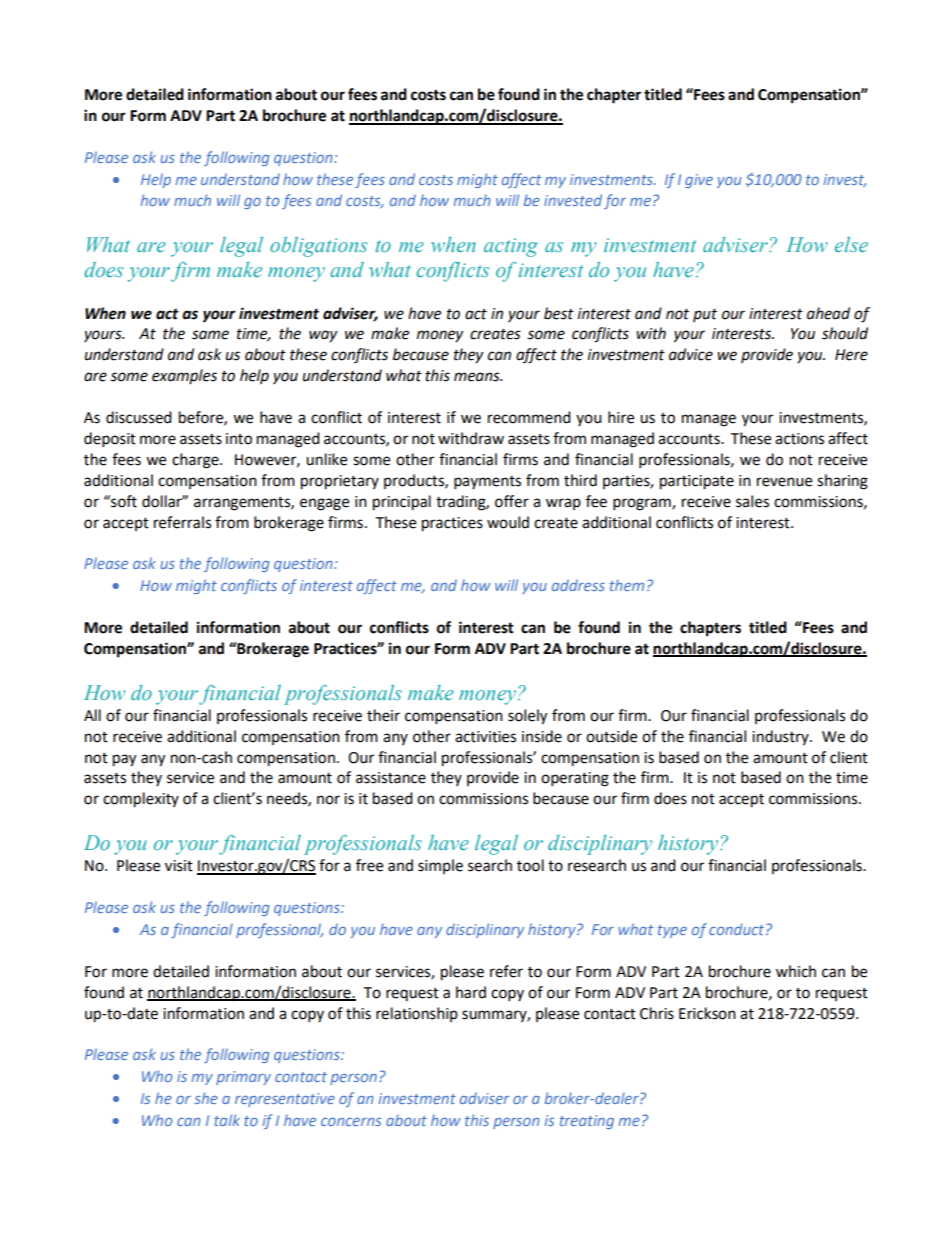  What do you see at coordinates (527, 717) in the image?
I see `solely` at bounding box center [527, 717].
